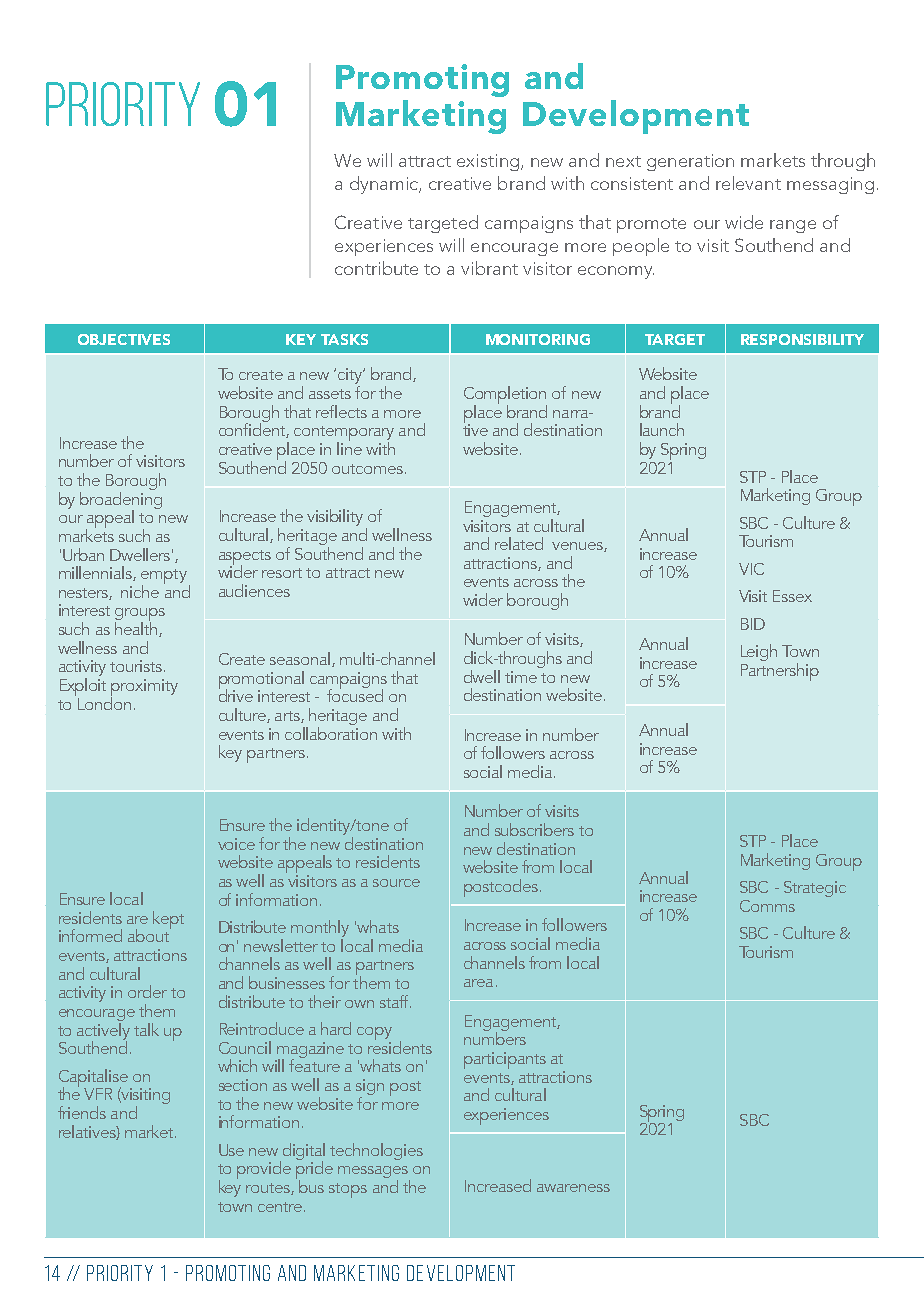 The height and width of the image is (1308, 924). What do you see at coordinates (748, 183) in the image?
I see `relevant` at bounding box center [748, 183].
